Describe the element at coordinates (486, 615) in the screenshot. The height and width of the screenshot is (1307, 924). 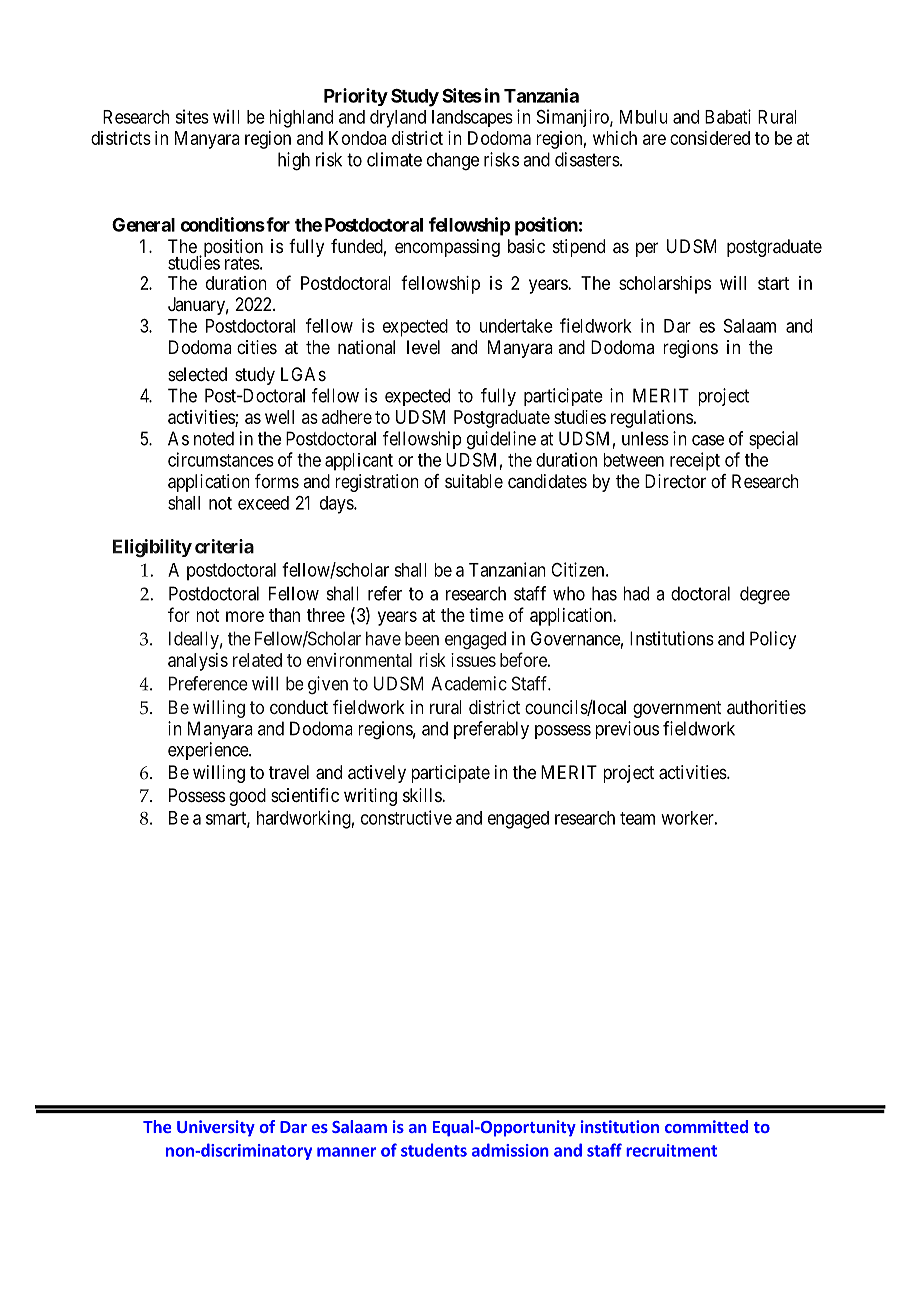
I see `time` at that location.
